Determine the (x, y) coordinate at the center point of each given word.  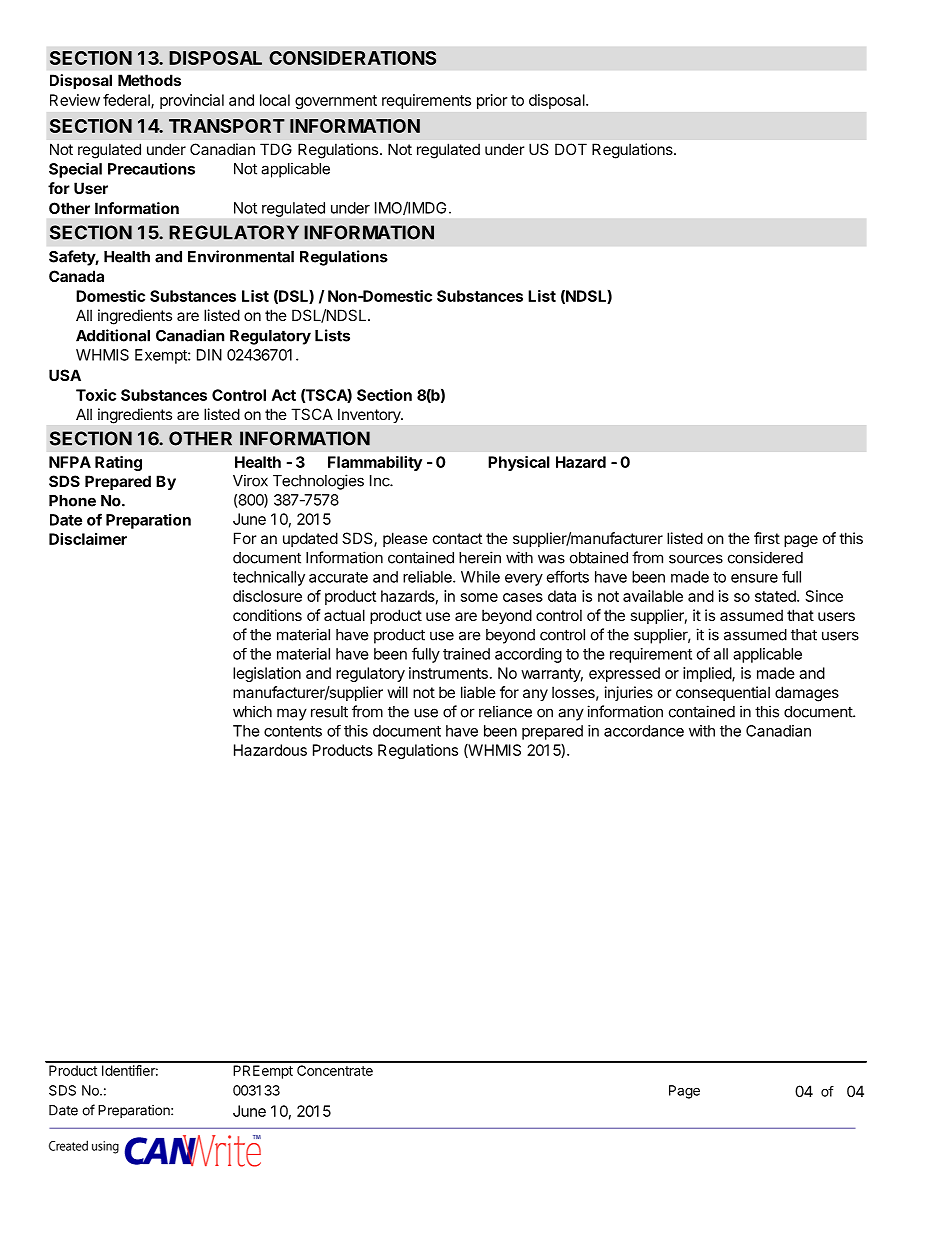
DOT (571, 149)
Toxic (96, 395)
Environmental (241, 256)
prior (492, 101)
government (336, 102)
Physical (519, 463)
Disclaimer (88, 539)
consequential (723, 693)
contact (457, 538)
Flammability (375, 463)
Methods (149, 80)
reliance (505, 711)
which (252, 711)
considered (765, 557)
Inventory (370, 416)
